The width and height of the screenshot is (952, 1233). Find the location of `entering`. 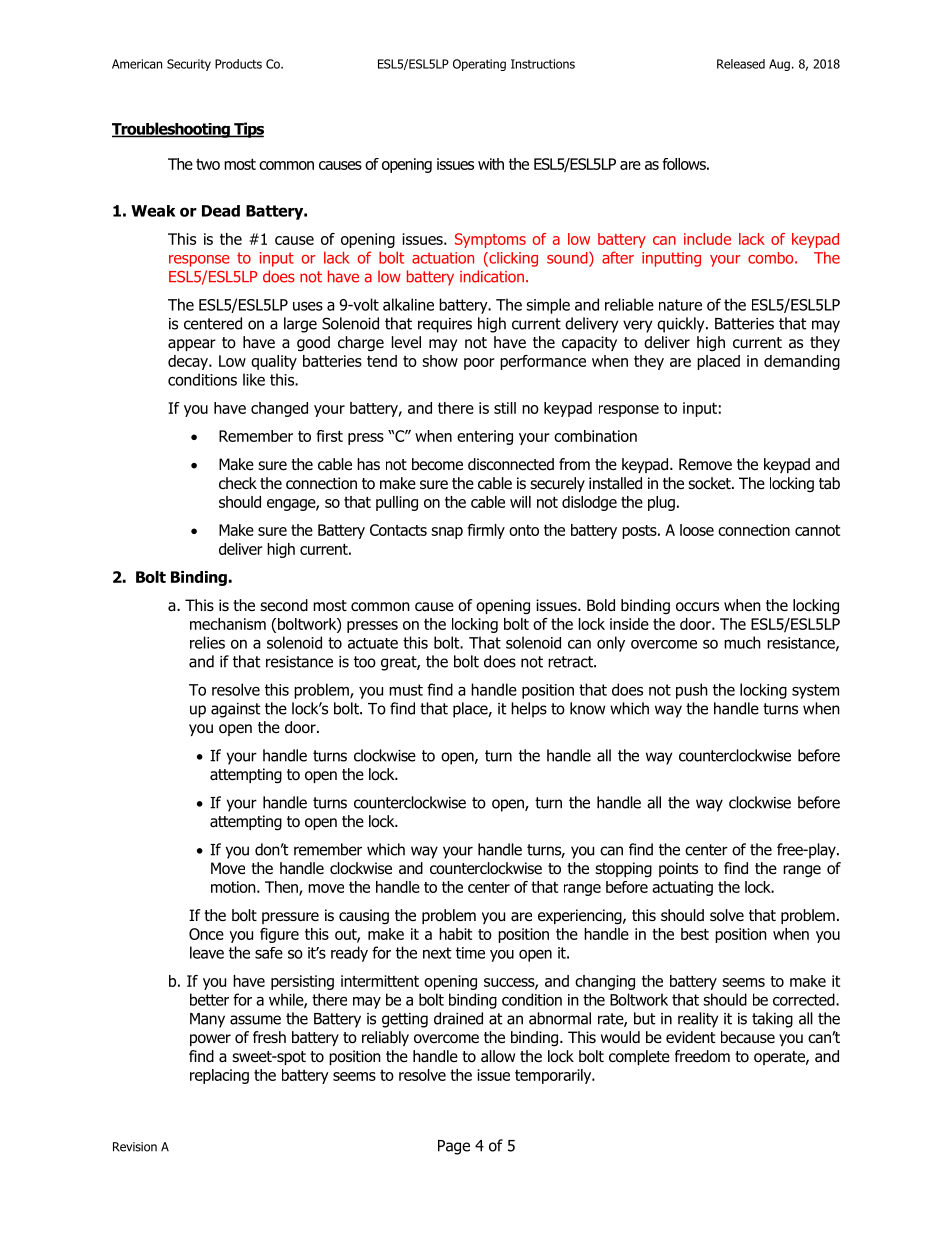

entering is located at coordinates (485, 437).
